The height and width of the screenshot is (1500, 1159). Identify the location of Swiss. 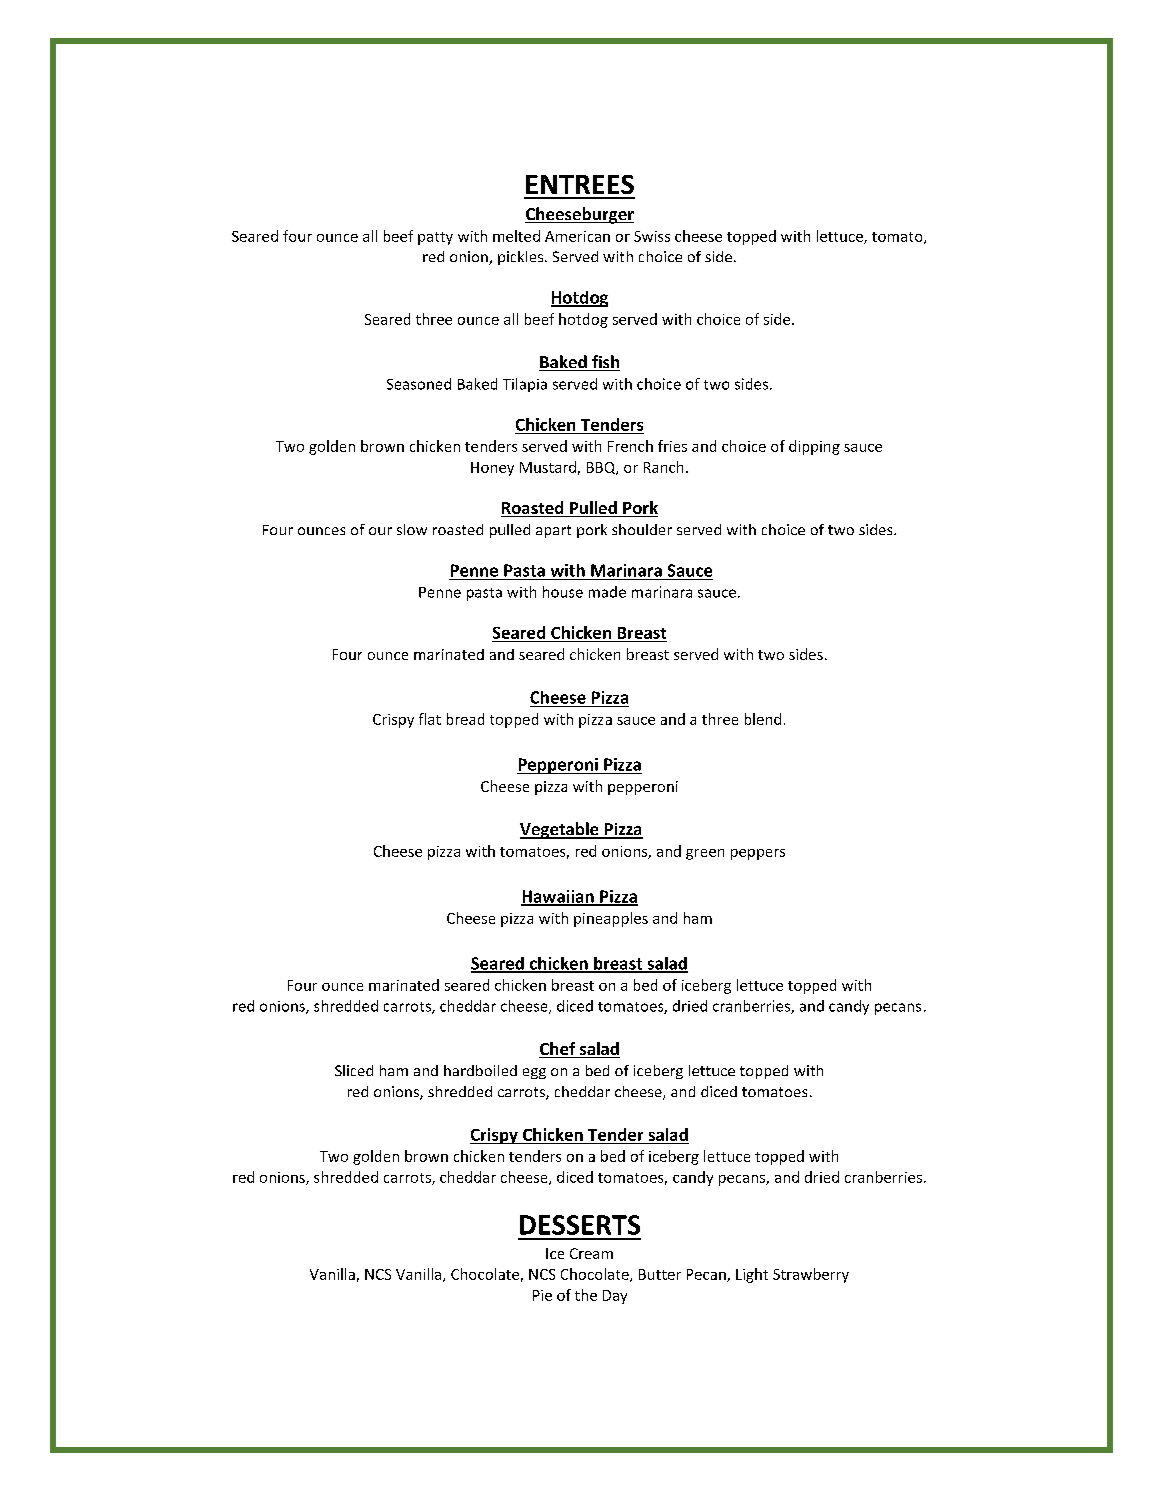
(652, 236).
